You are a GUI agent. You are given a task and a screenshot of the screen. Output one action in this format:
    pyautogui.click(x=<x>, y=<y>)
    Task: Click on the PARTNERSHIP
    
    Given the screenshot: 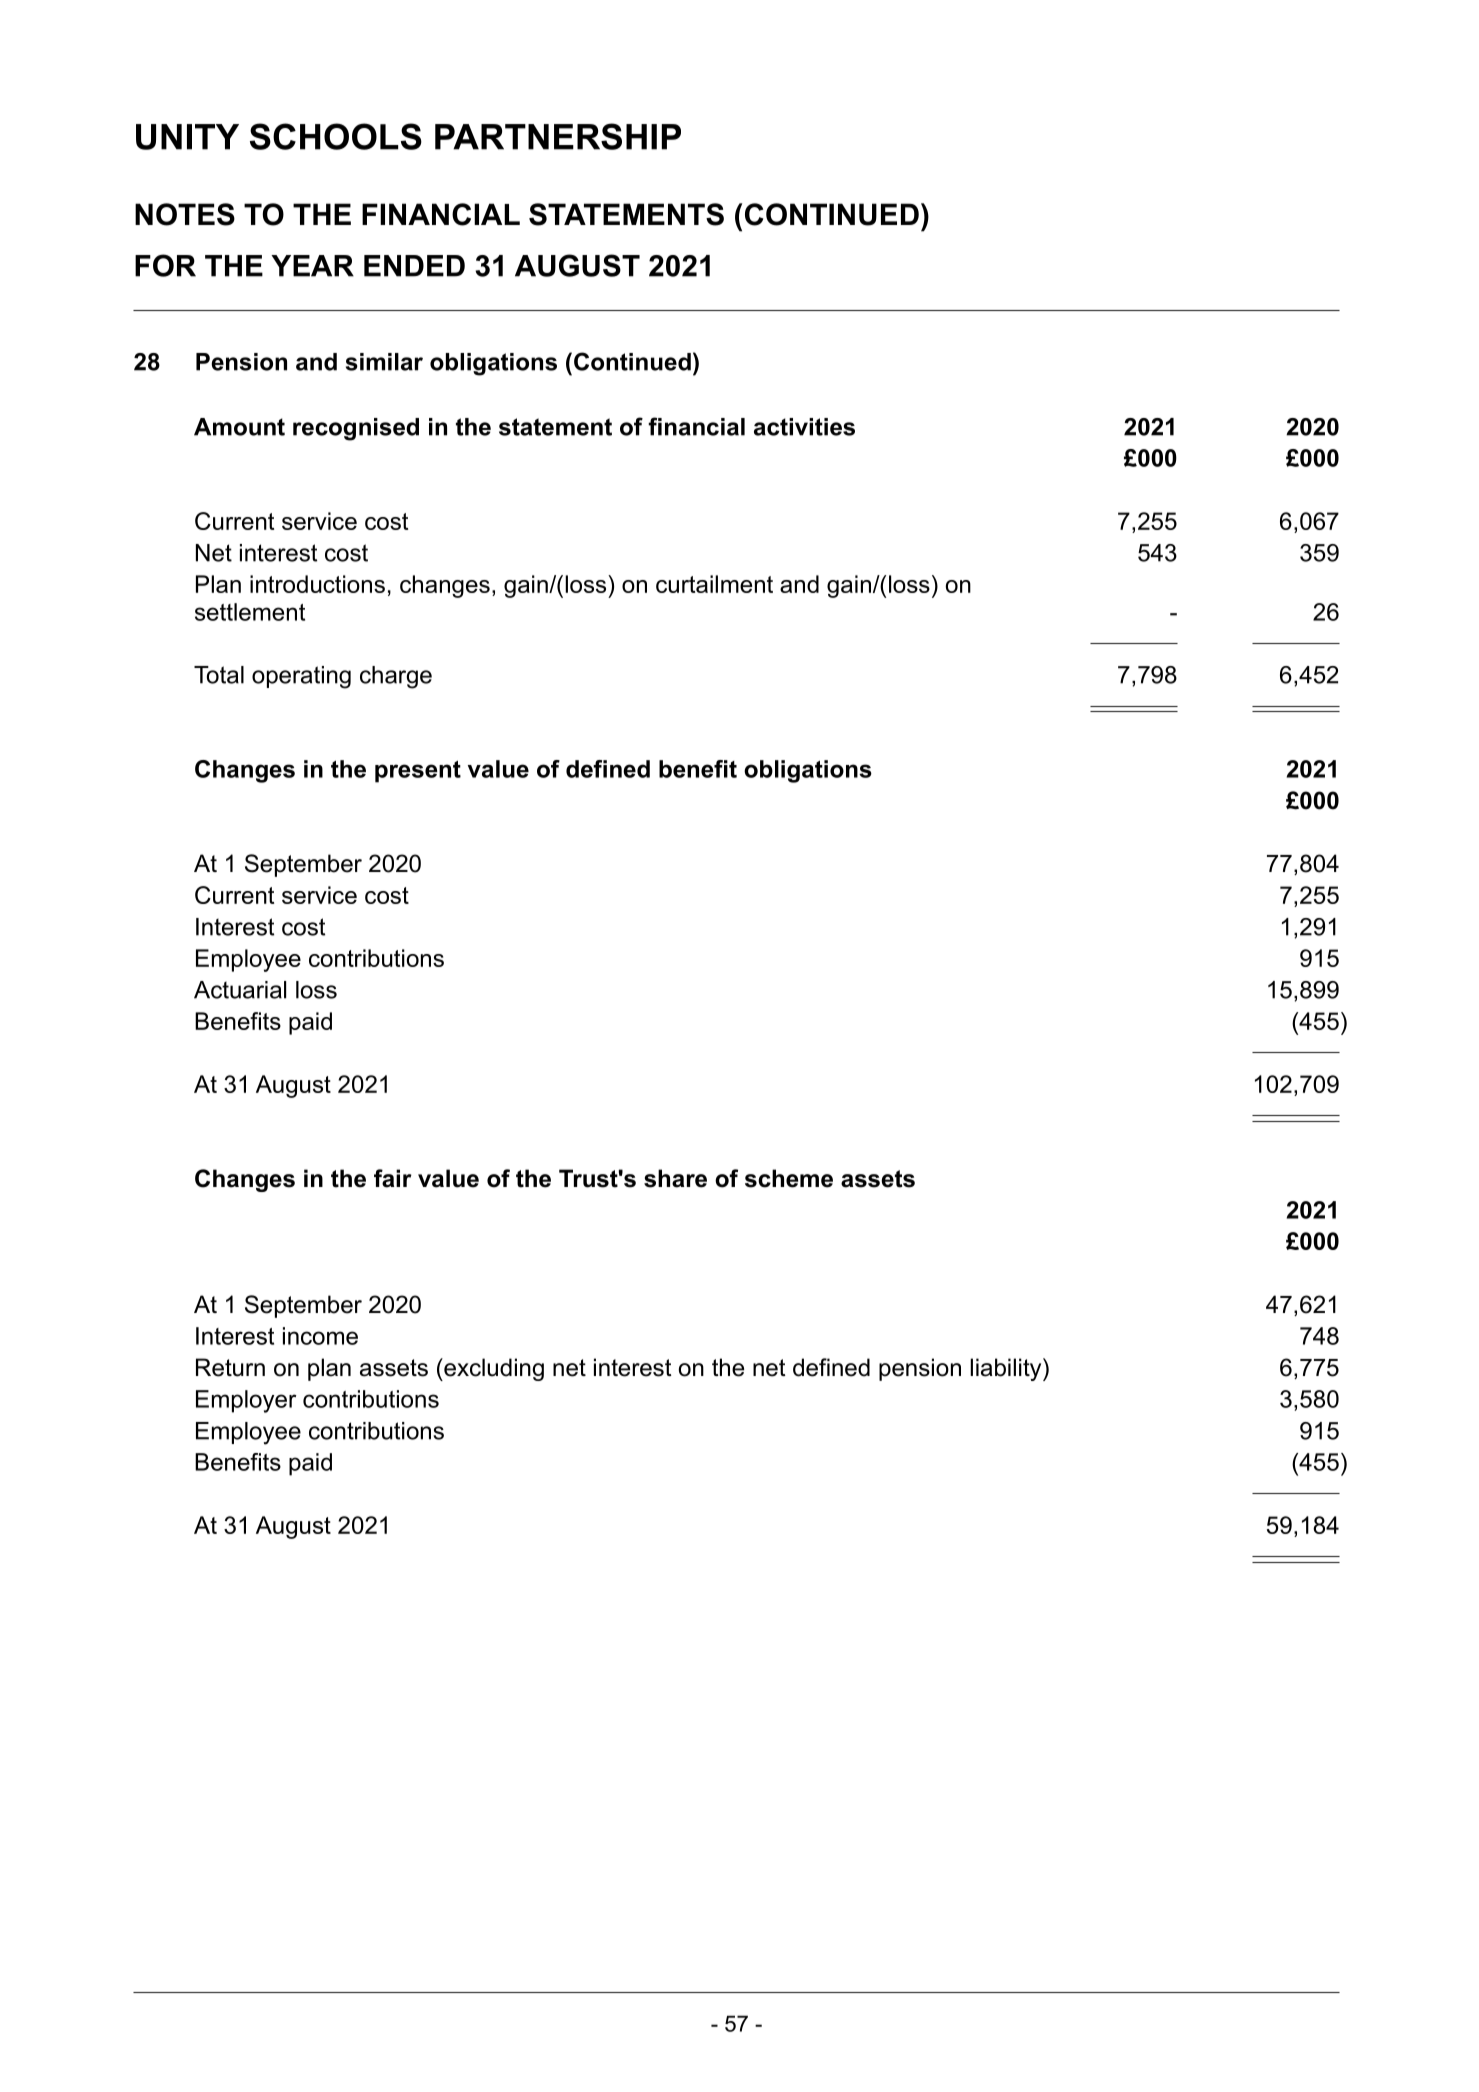 What is the action you would take?
    pyautogui.click(x=558, y=136)
